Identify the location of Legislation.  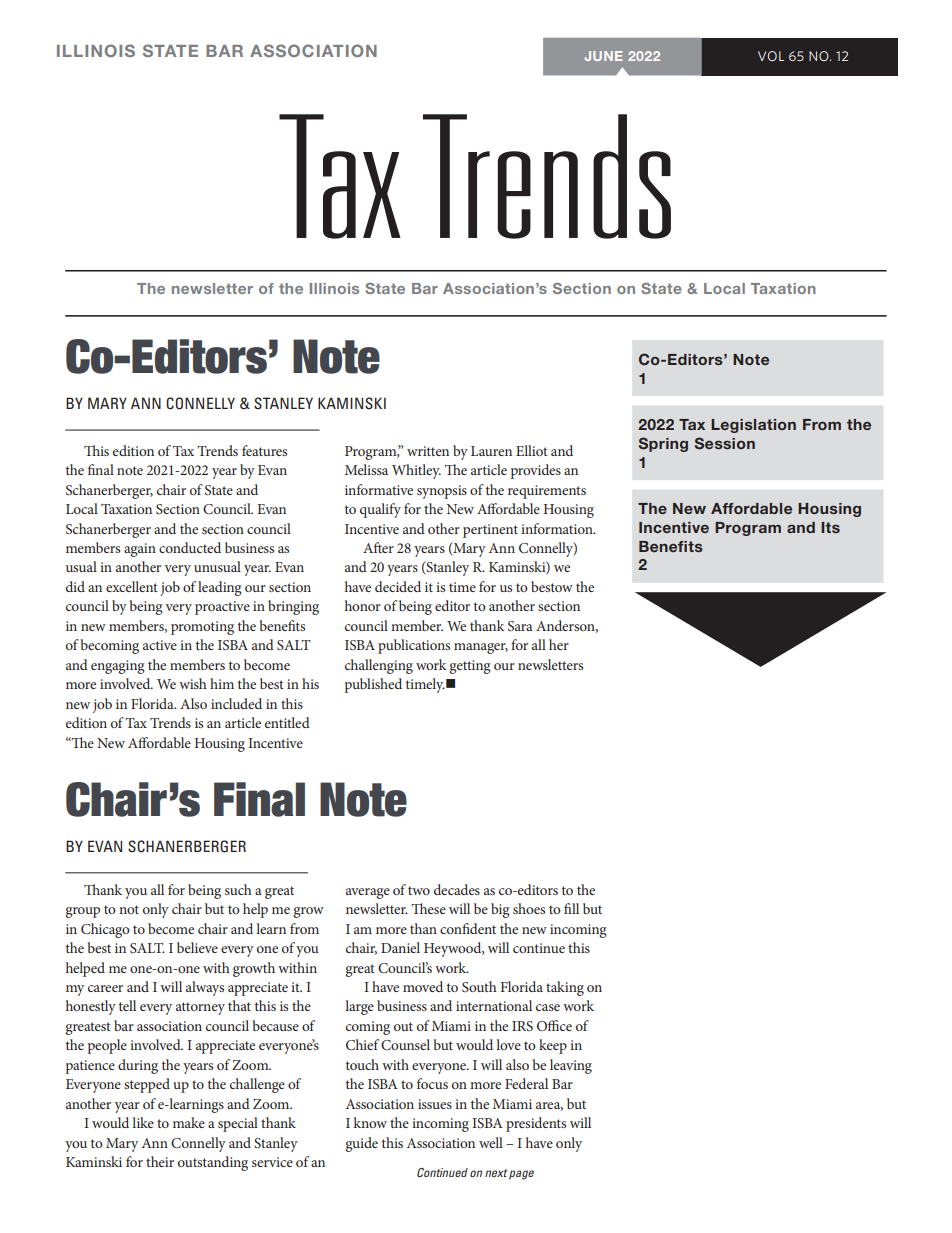
(753, 426).
